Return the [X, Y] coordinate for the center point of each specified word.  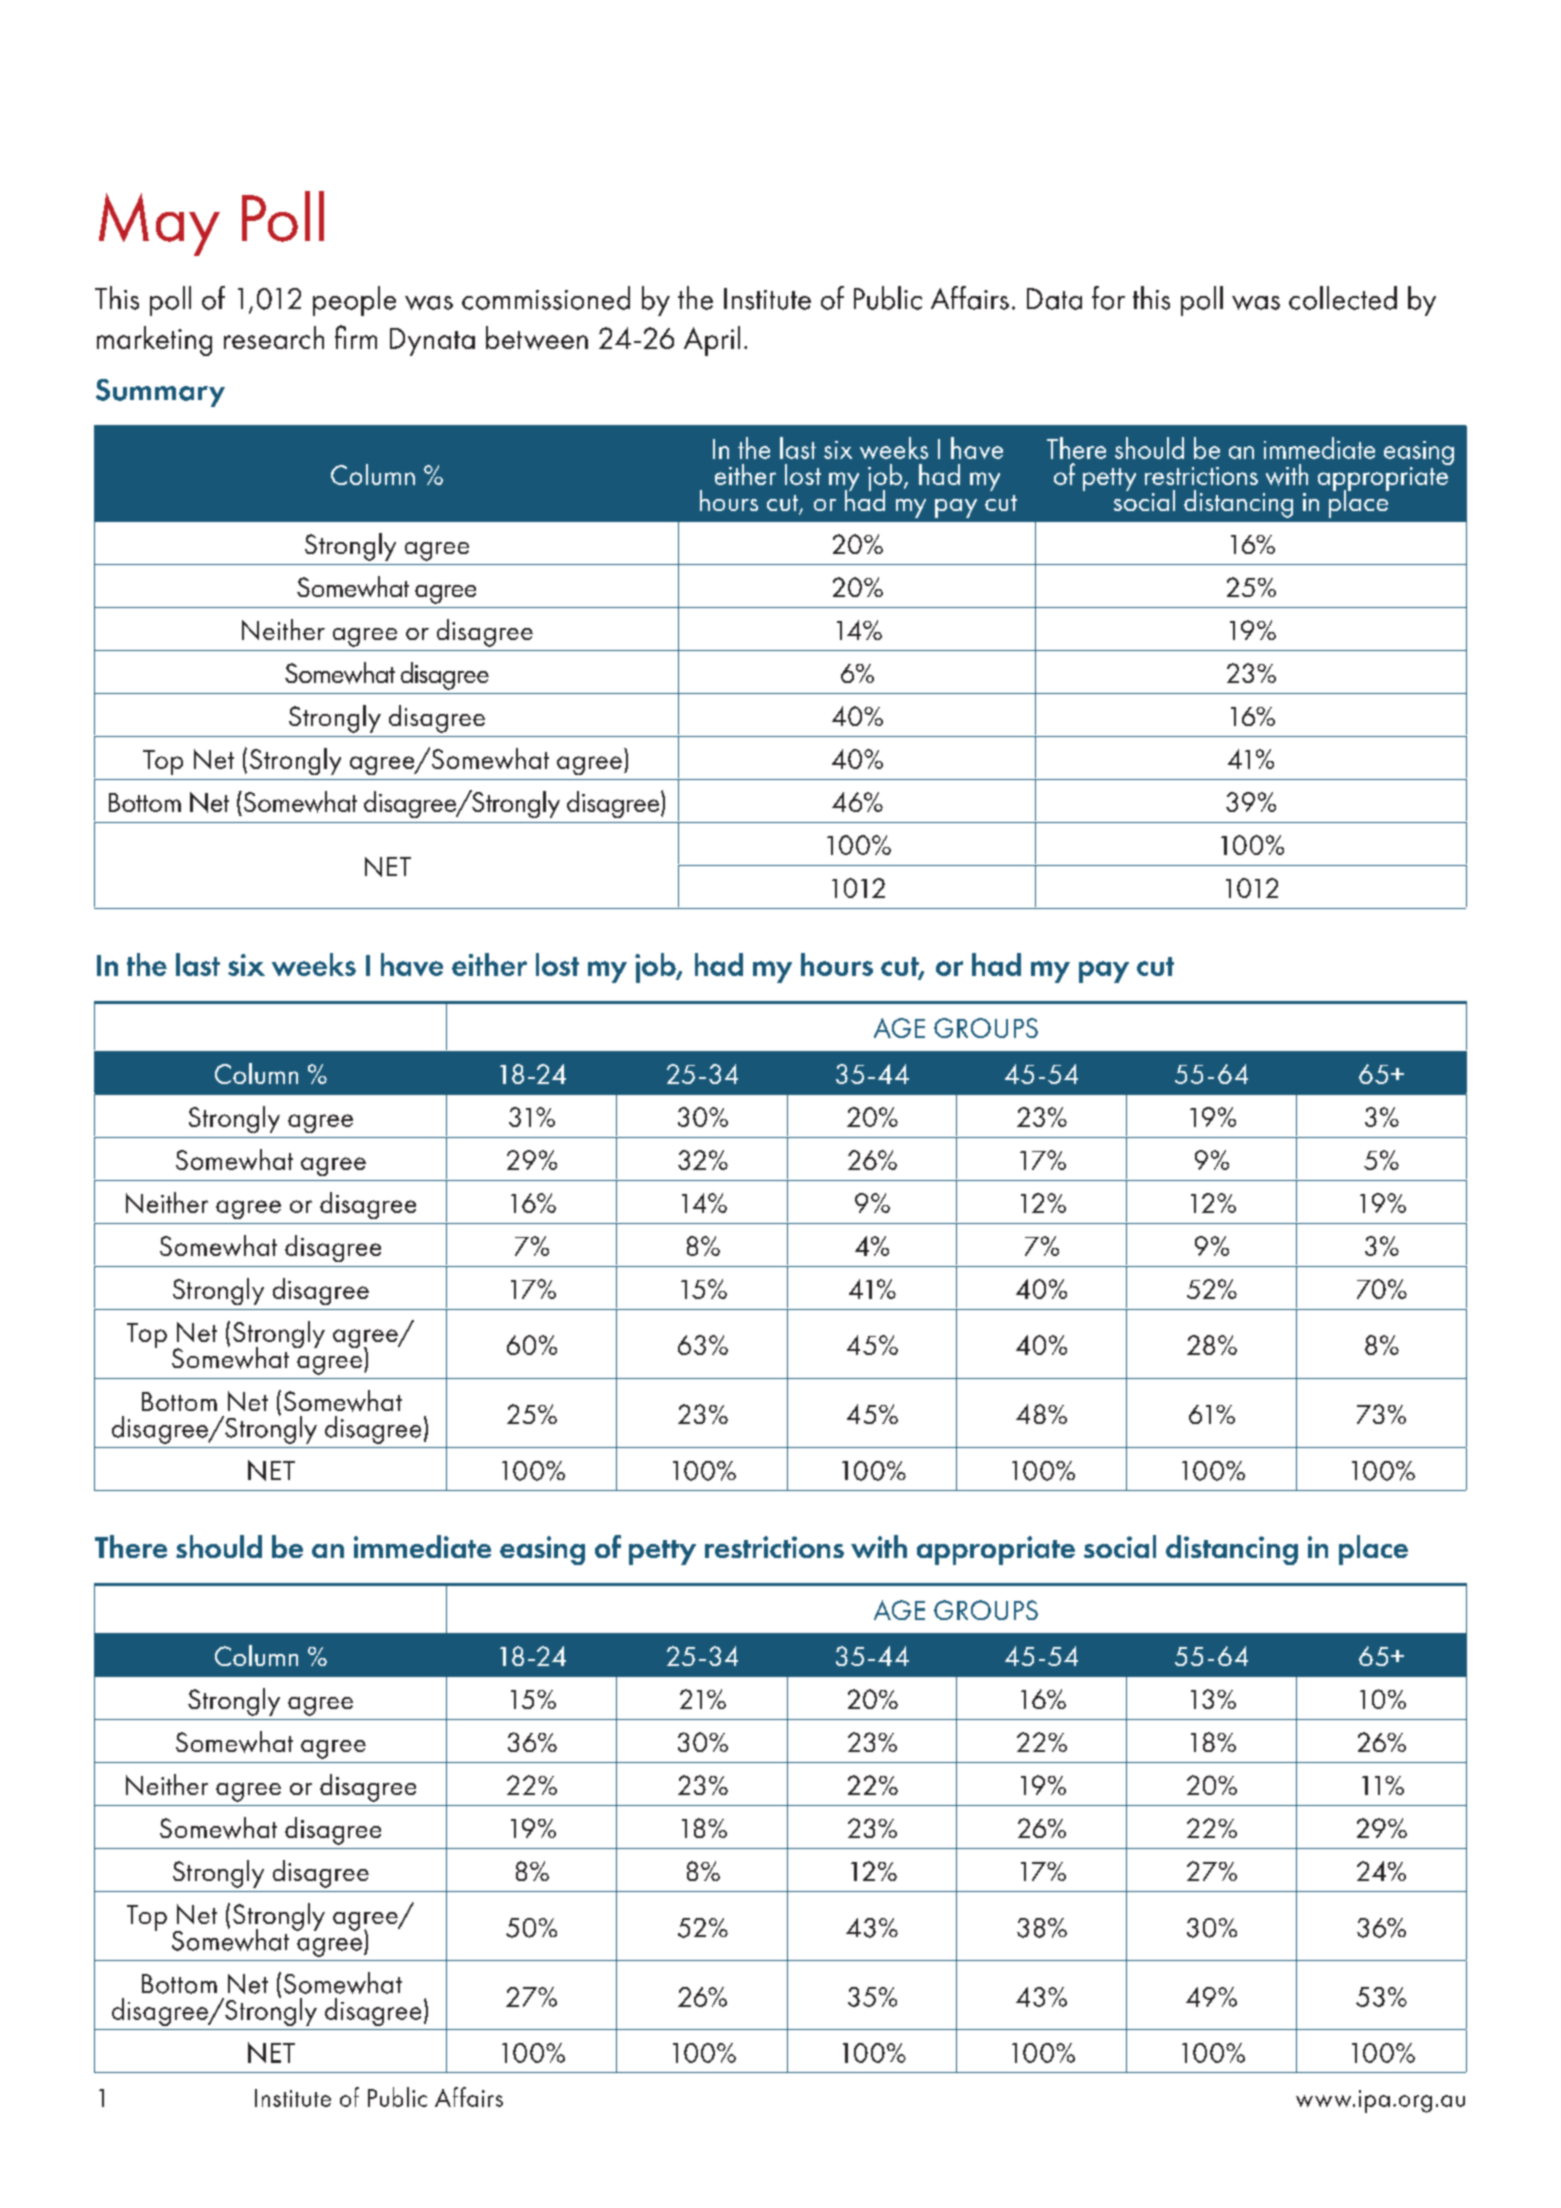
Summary [160, 393]
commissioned [546, 298]
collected [1343, 298]
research [274, 337]
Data [1054, 299]
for [1108, 298]
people [354, 301]
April [712, 341]
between [537, 338]
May [159, 224]
